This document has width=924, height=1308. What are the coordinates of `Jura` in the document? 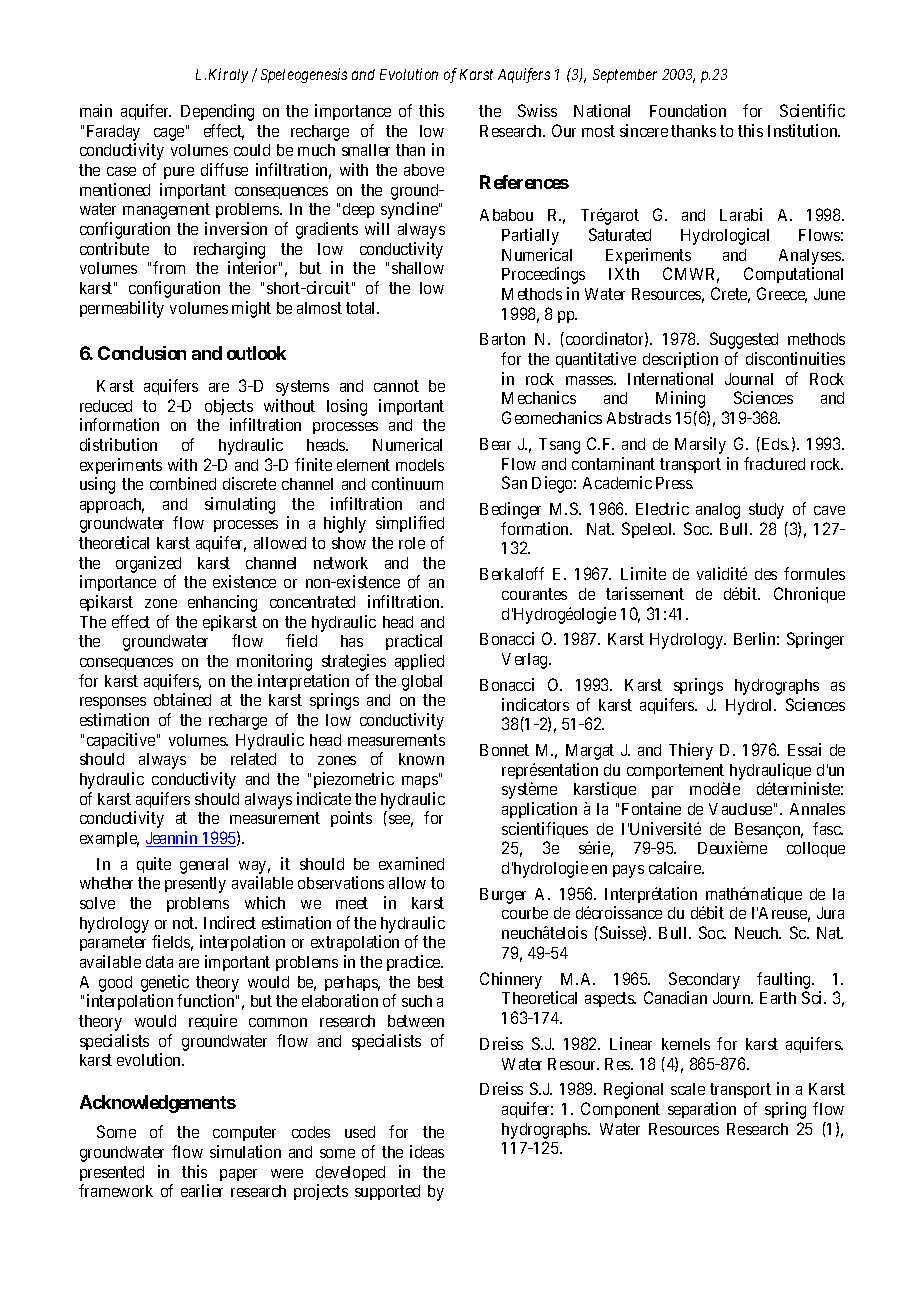 It's located at (830, 913).
